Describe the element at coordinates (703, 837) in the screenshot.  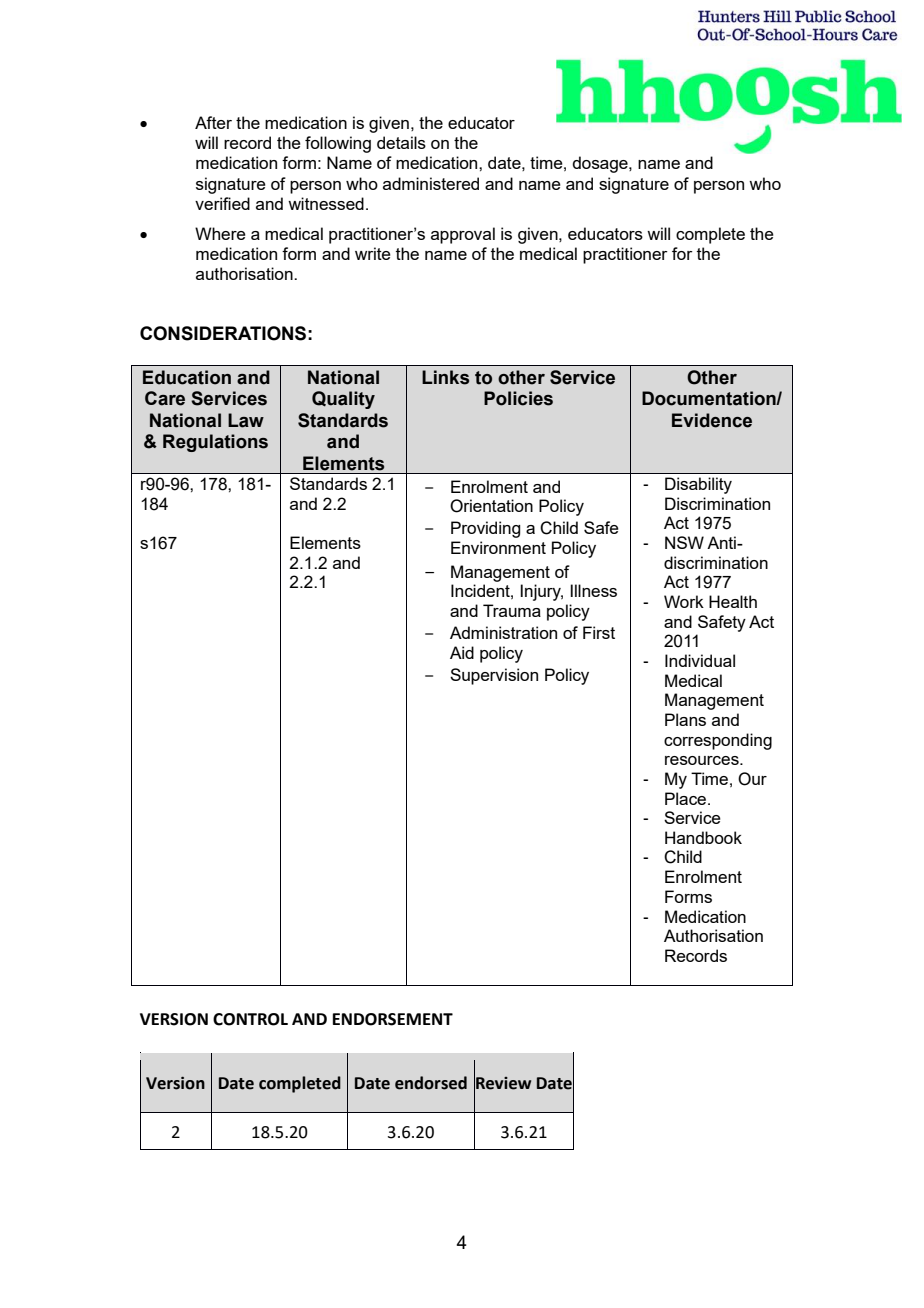
I see `Handbook` at that location.
